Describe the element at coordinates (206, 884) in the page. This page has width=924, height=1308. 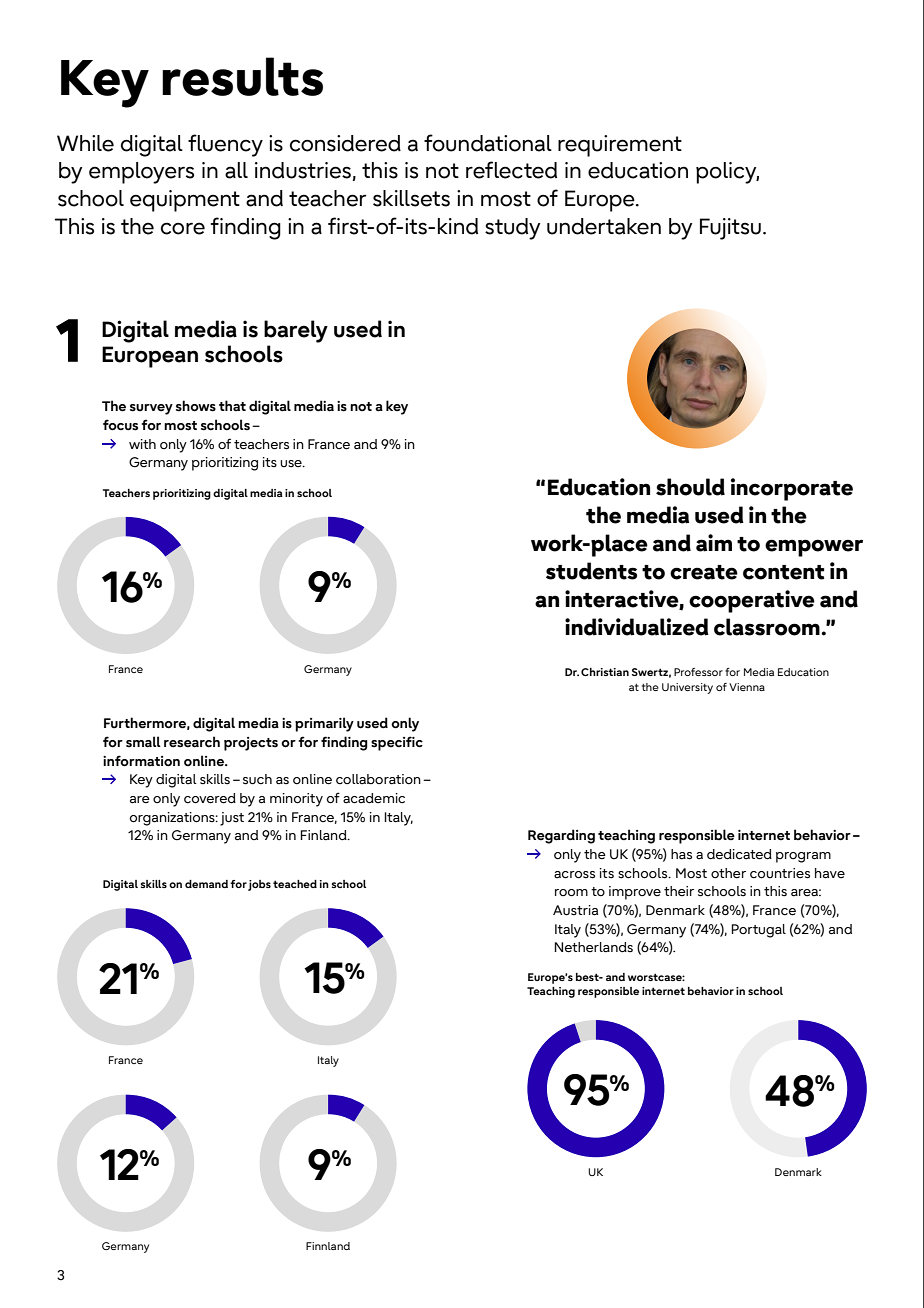
I see `demand` at that location.
